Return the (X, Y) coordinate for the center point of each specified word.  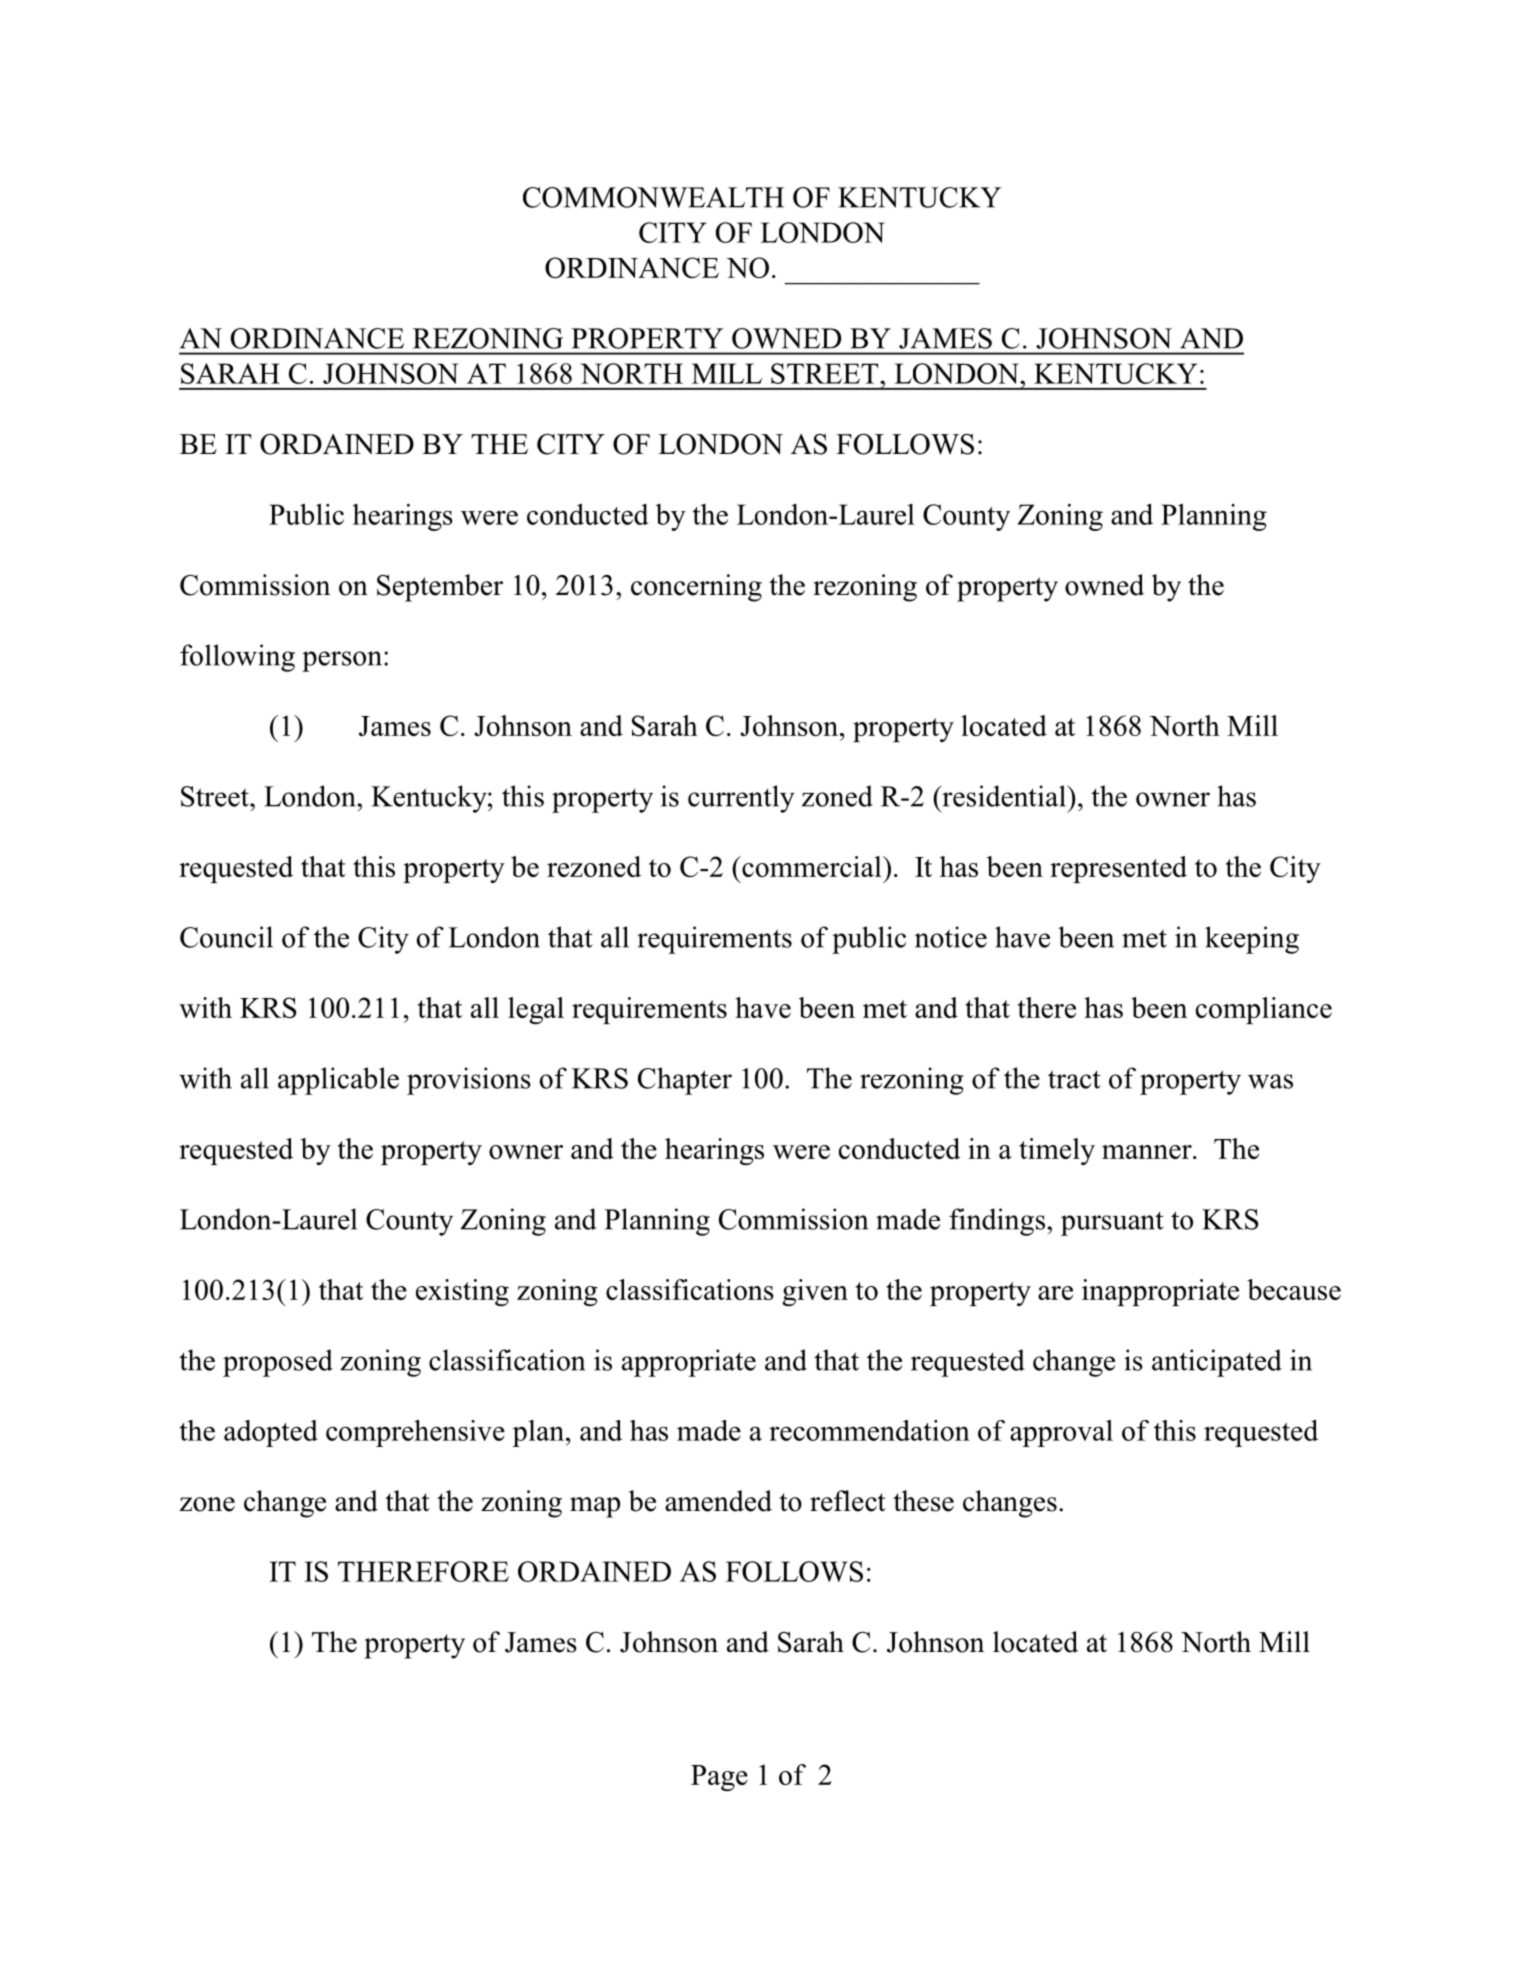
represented (1118, 869)
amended (718, 1501)
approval (1061, 1433)
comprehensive (415, 1433)
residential (1004, 796)
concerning (696, 588)
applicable (338, 1081)
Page (719, 1778)
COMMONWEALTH (653, 197)
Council (226, 937)
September (440, 588)
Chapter (685, 1081)
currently (741, 799)
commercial (812, 866)
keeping (1252, 940)
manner (1148, 1152)
